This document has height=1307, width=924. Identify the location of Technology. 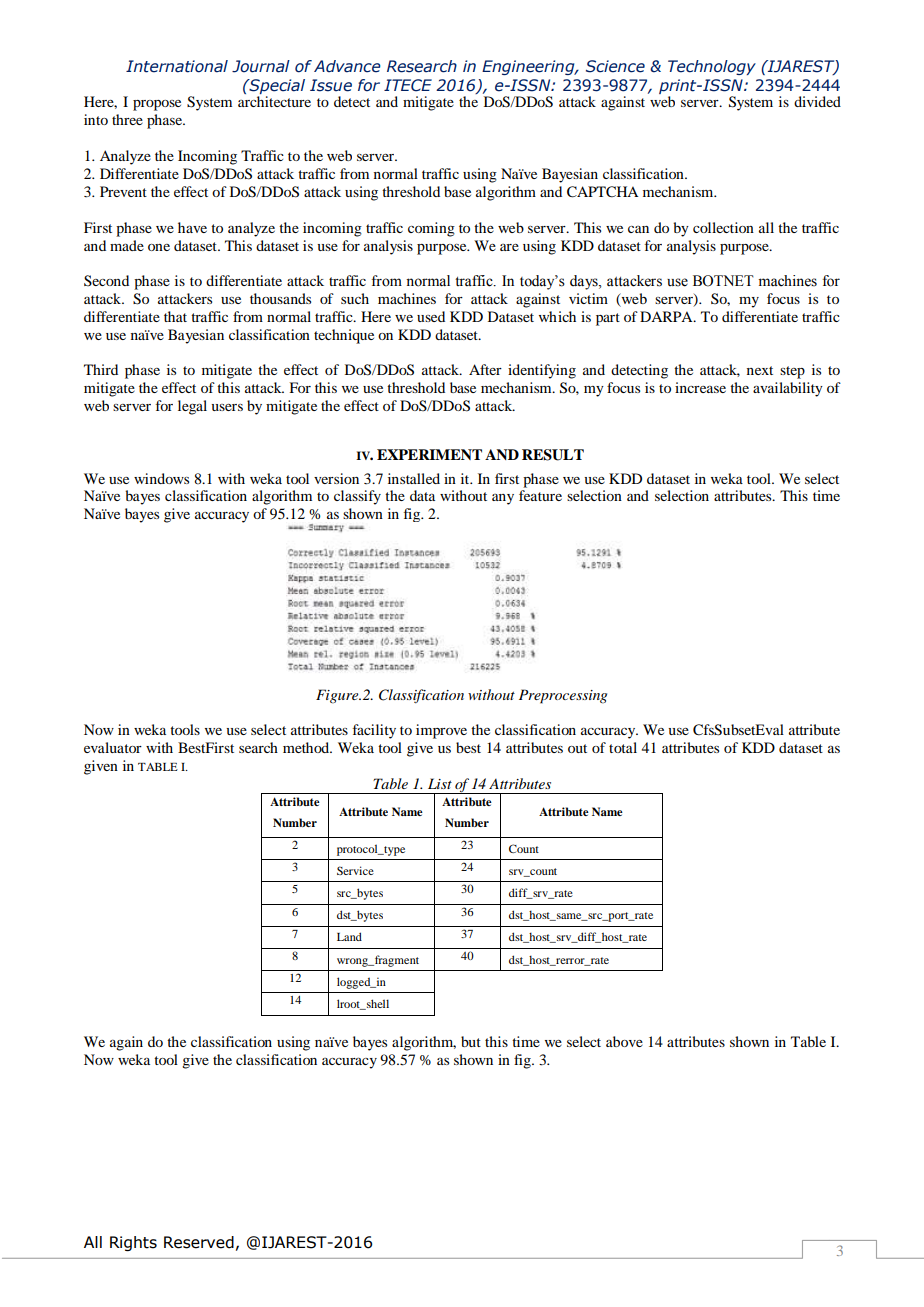
(712, 67).
